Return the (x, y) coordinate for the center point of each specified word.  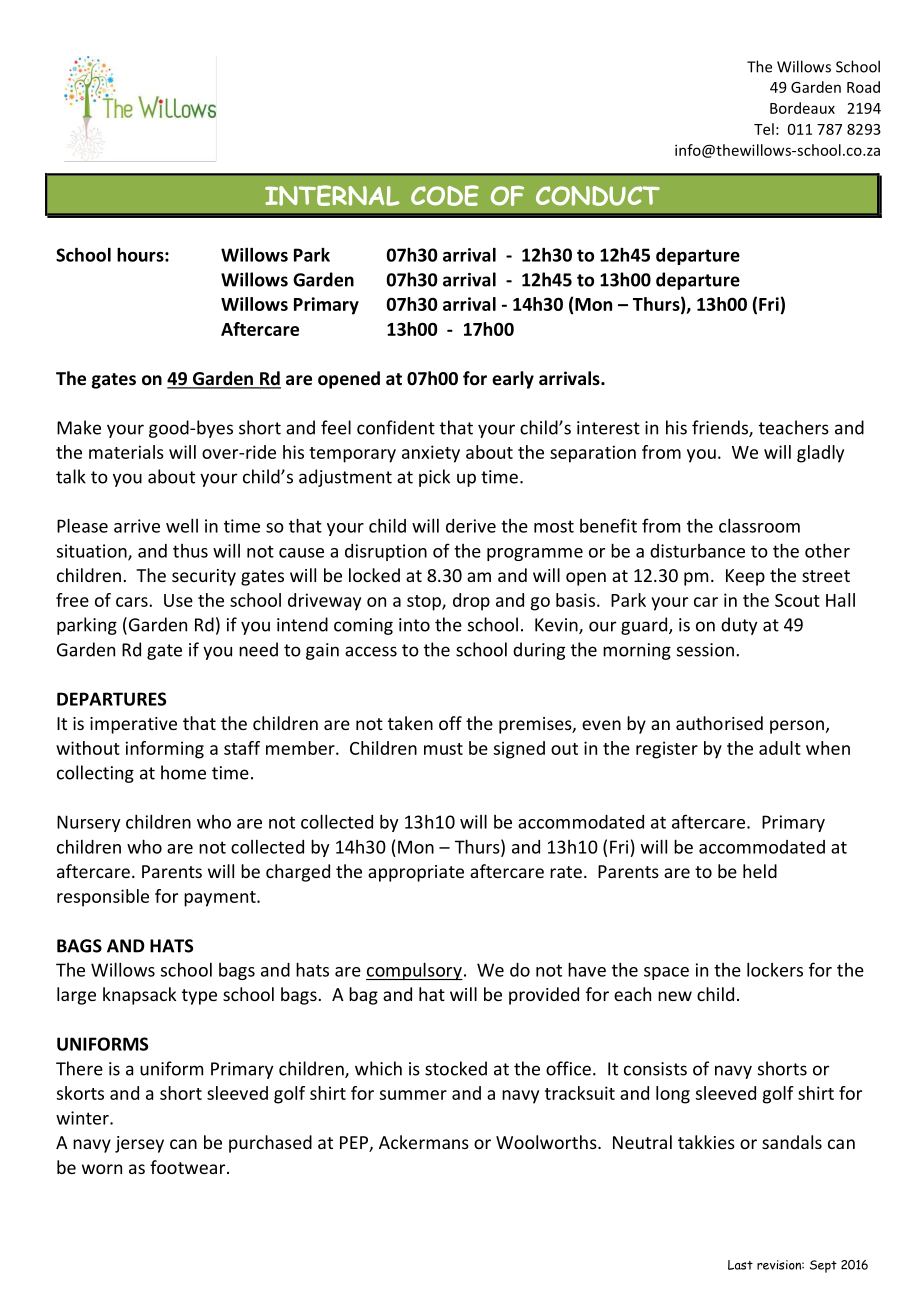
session (705, 650)
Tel (764, 129)
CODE (445, 195)
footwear (189, 1167)
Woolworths (547, 1142)
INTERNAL (332, 195)
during (539, 651)
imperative (133, 725)
